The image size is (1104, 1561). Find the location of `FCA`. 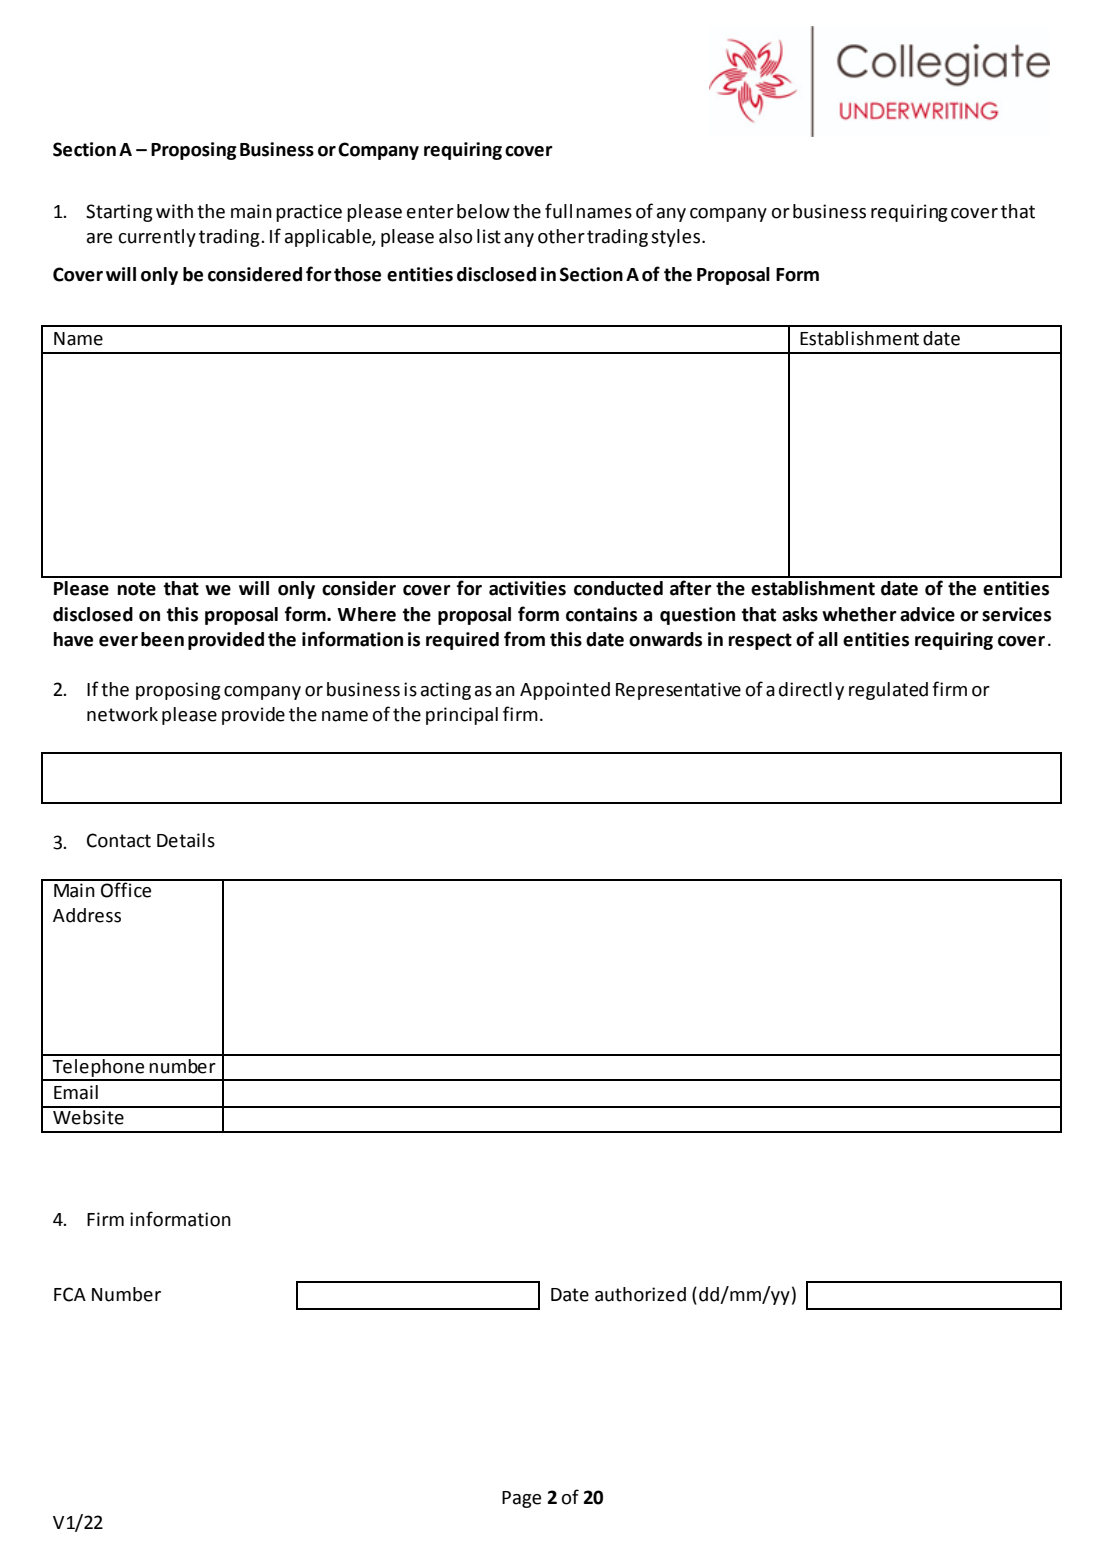

FCA is located at coordinates (70, 1294).
